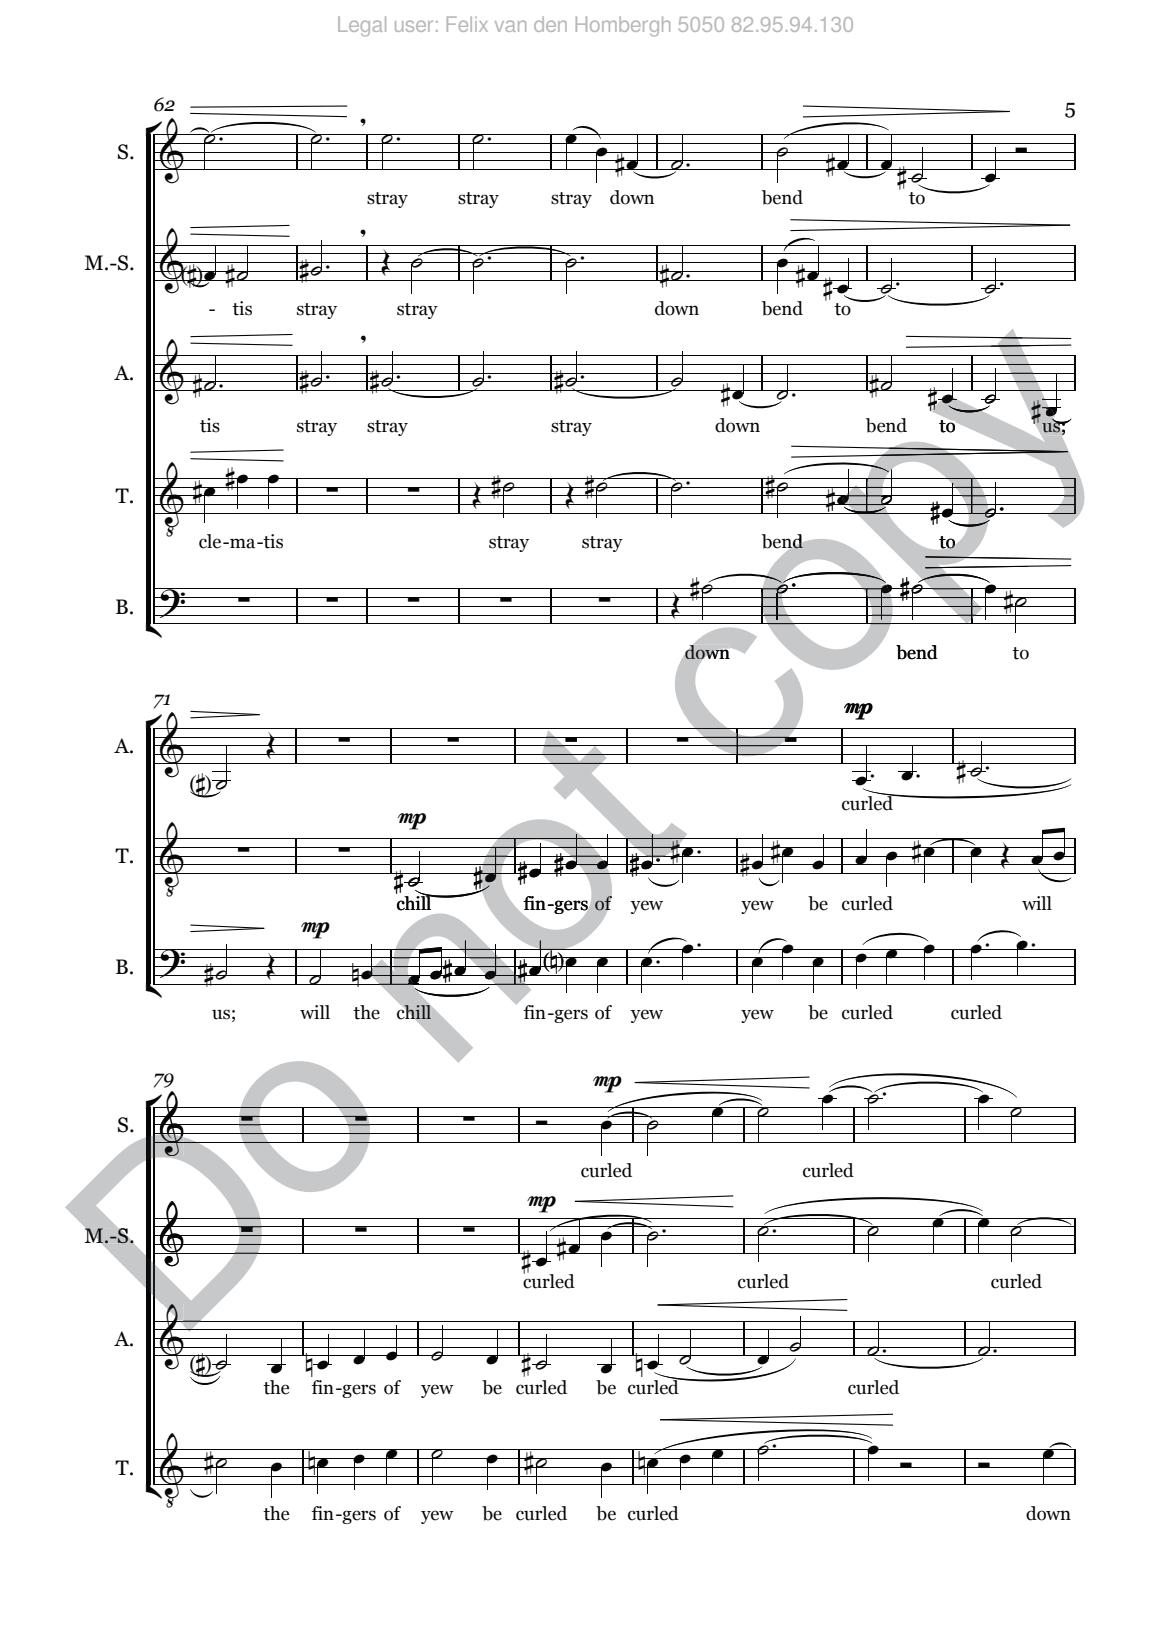 Image resolution: width=1163 pixels, height=1644 pixels. I want to click on cle, so click(211, 541).
